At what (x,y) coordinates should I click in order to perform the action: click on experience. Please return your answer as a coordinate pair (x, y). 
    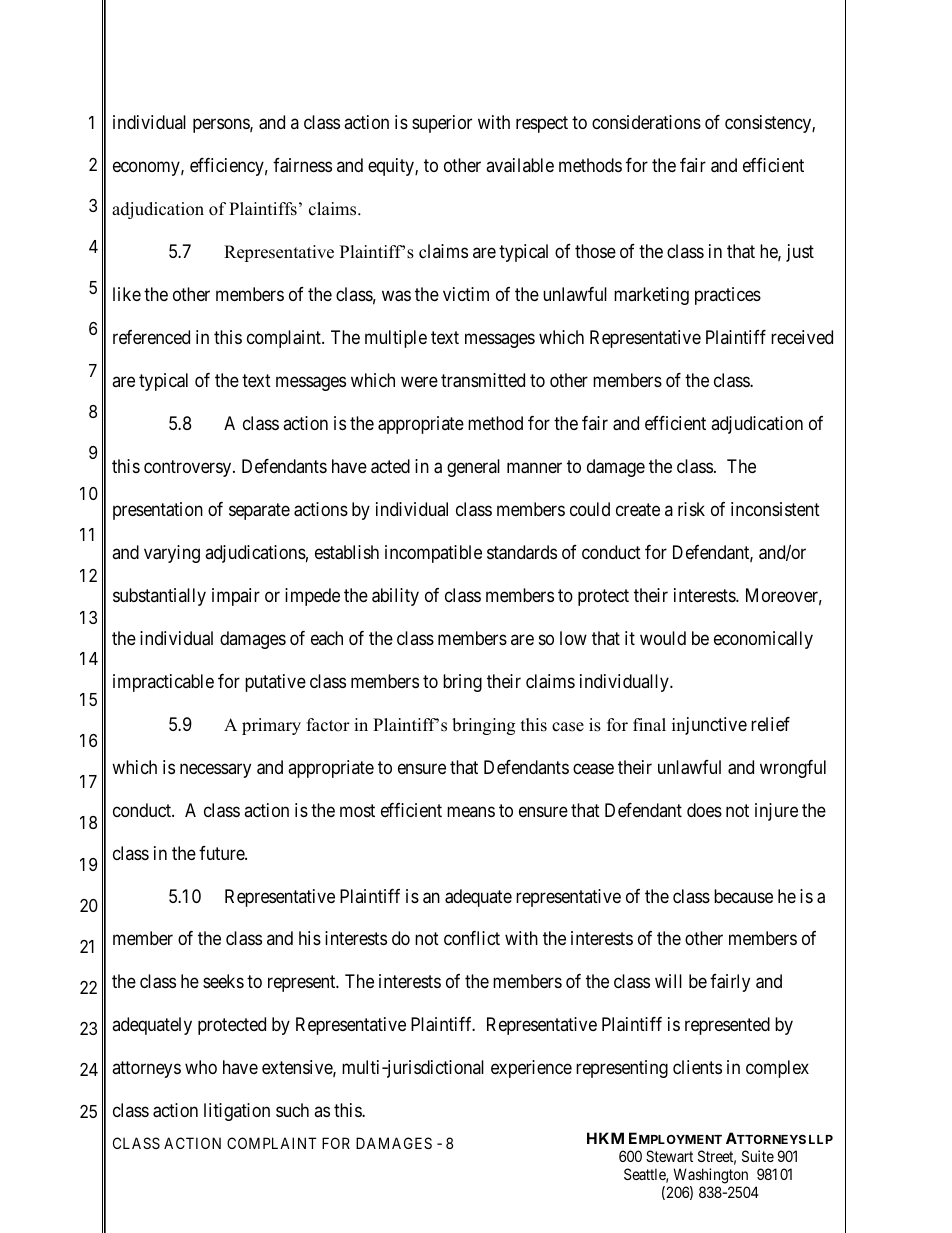
    Looking at the image, I should click on (531, 1069).
